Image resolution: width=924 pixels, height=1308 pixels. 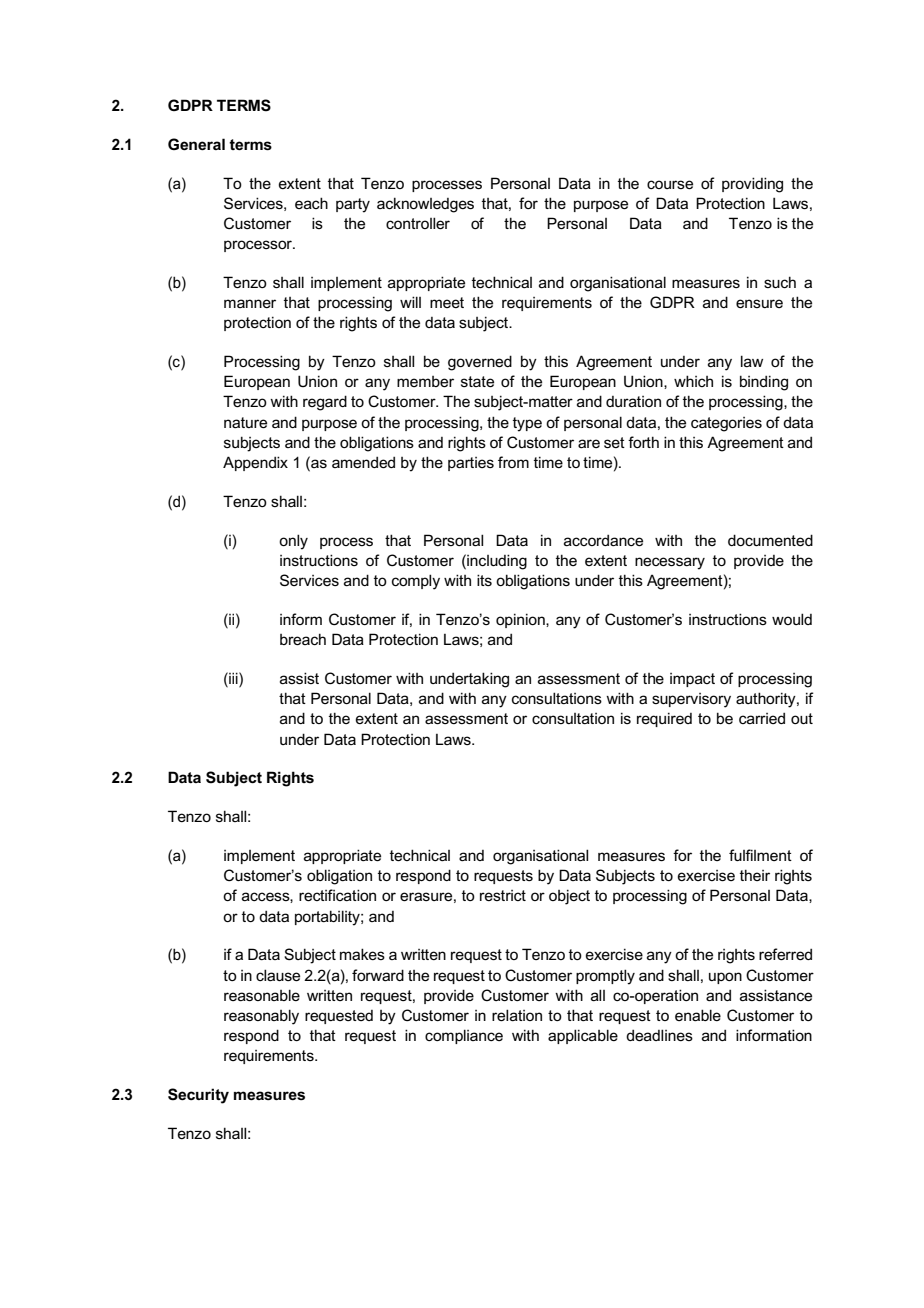 What do you see at coordinates (261, 1017) in the page?
I see `reasonably` at bounding box center [261, 1017].
